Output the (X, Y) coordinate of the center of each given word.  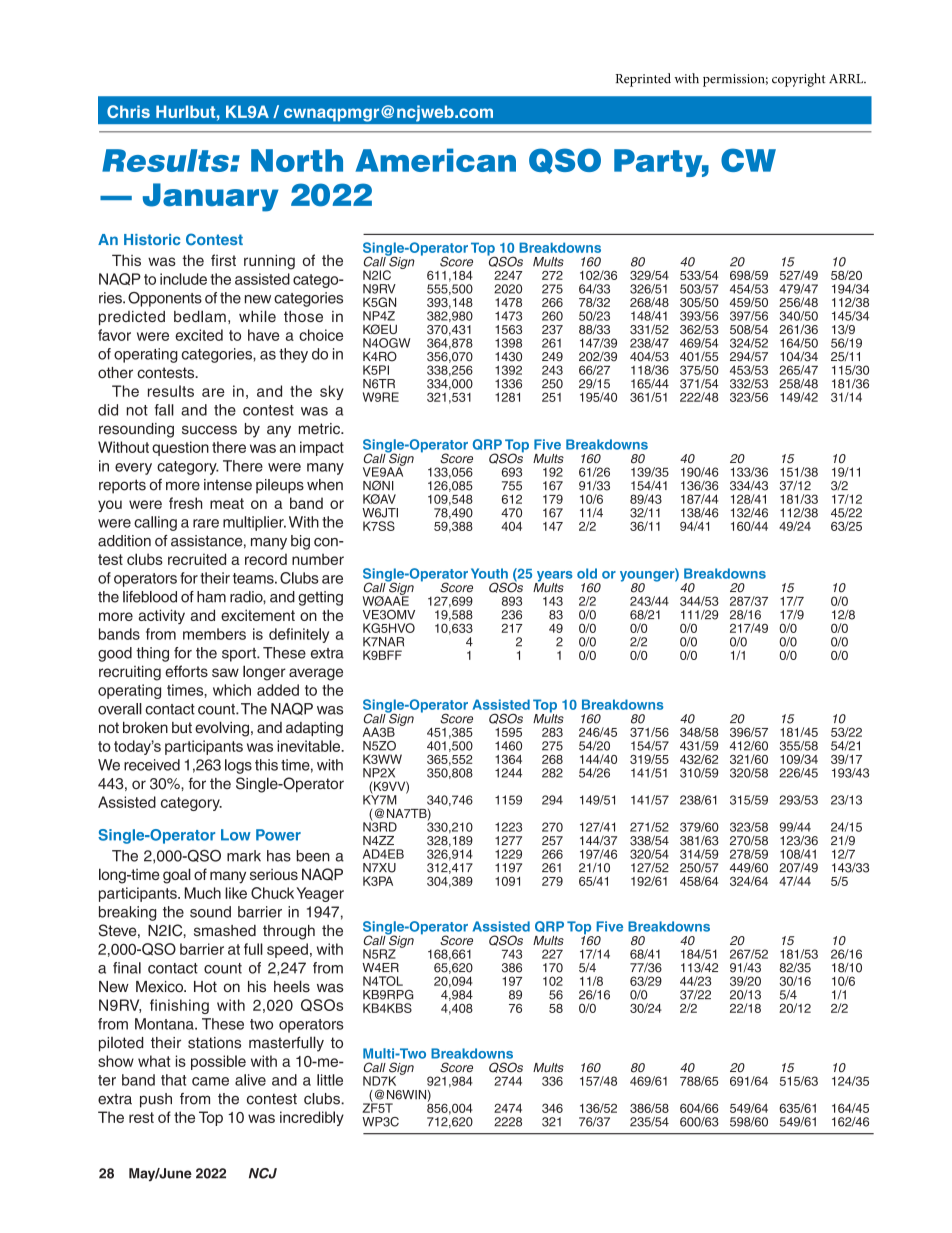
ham (211, 597)
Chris (128, 111)
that (173, 1080)
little (330, 1080)
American (436, 160)
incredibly (312, 1118)
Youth (489, 573)
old (587, 573)
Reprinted (643, 80)
